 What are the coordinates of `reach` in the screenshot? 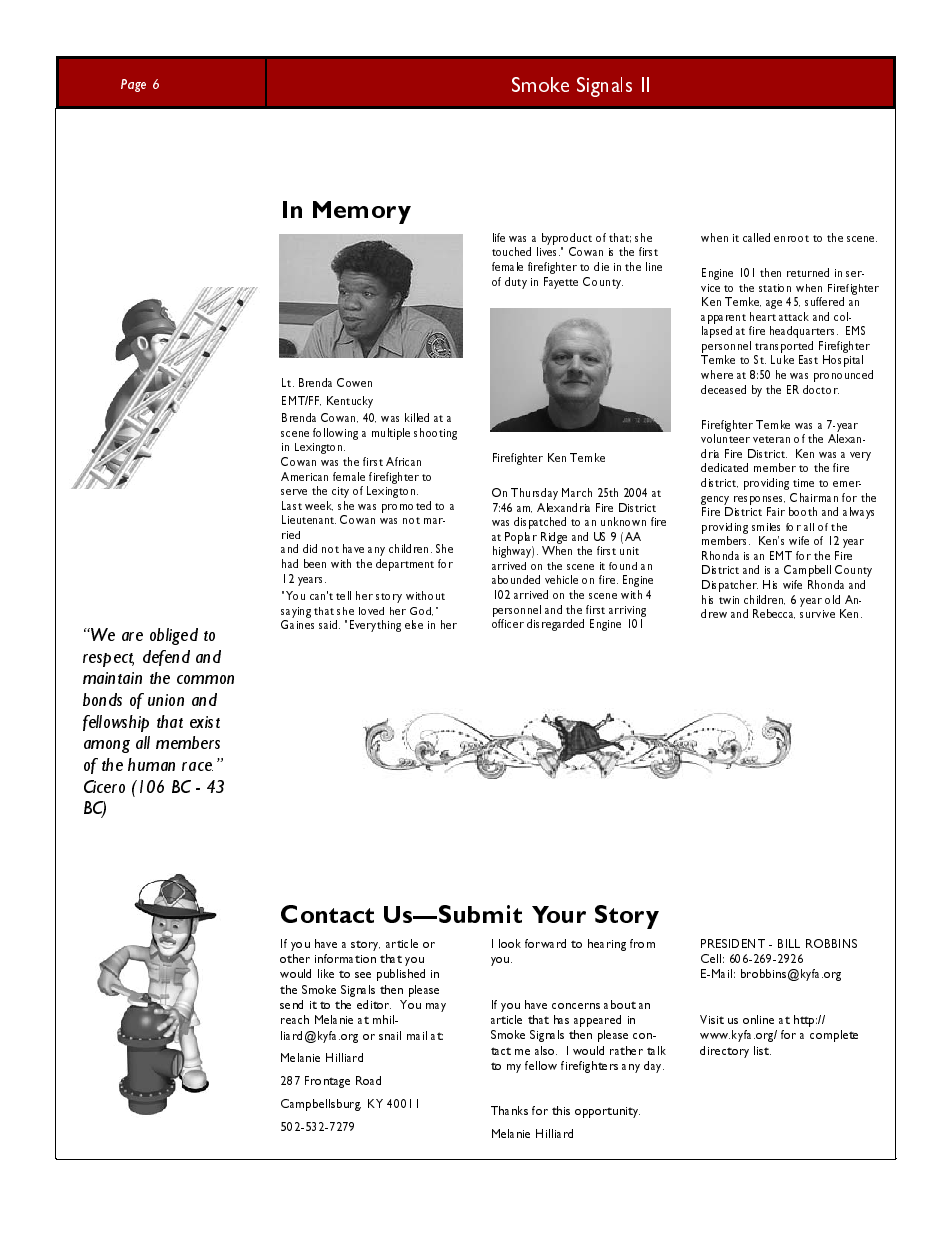 It's located at (295, 1019).
